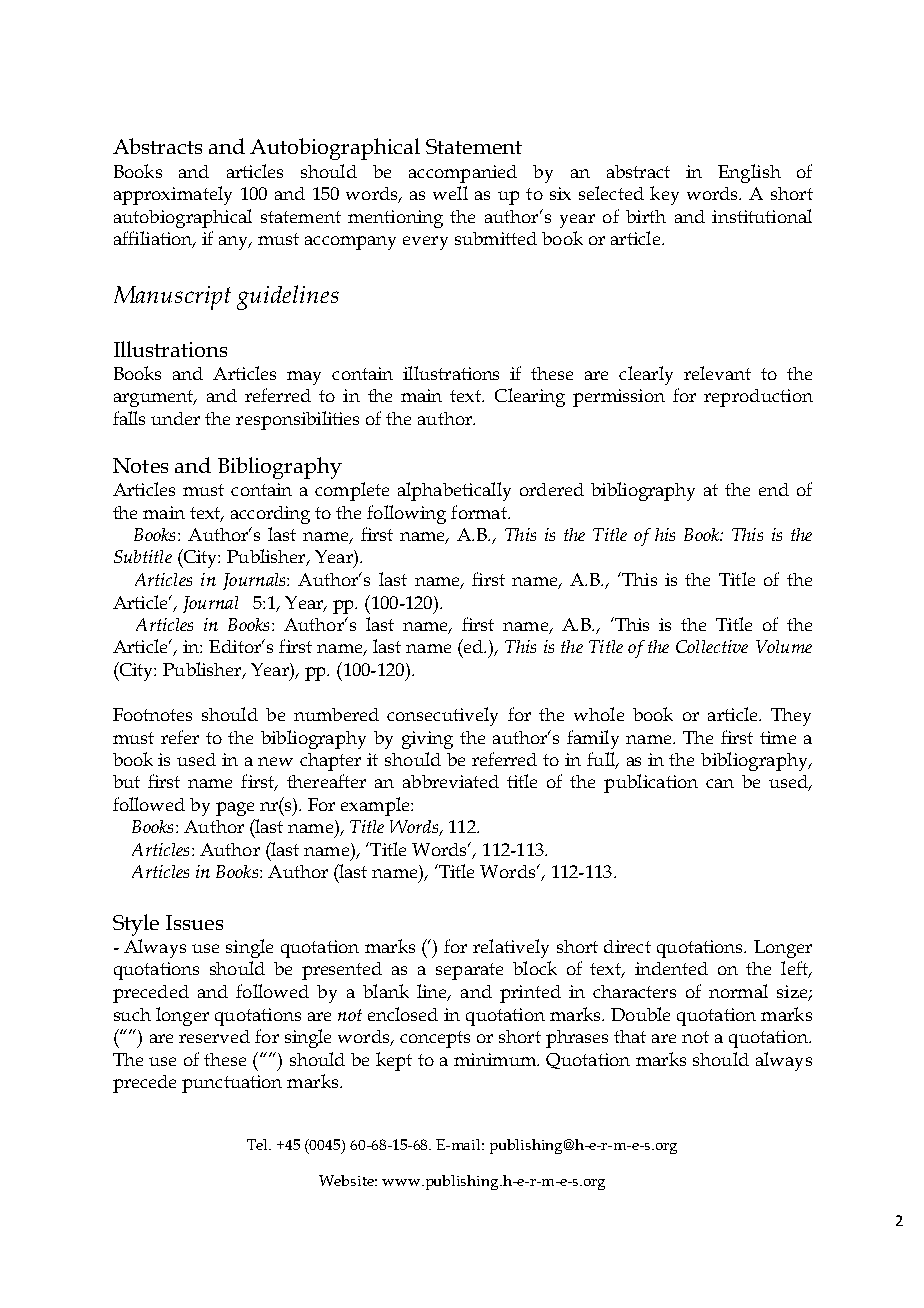 This page has width=924, height=1308. I want to click on key, so click(664, 195).
